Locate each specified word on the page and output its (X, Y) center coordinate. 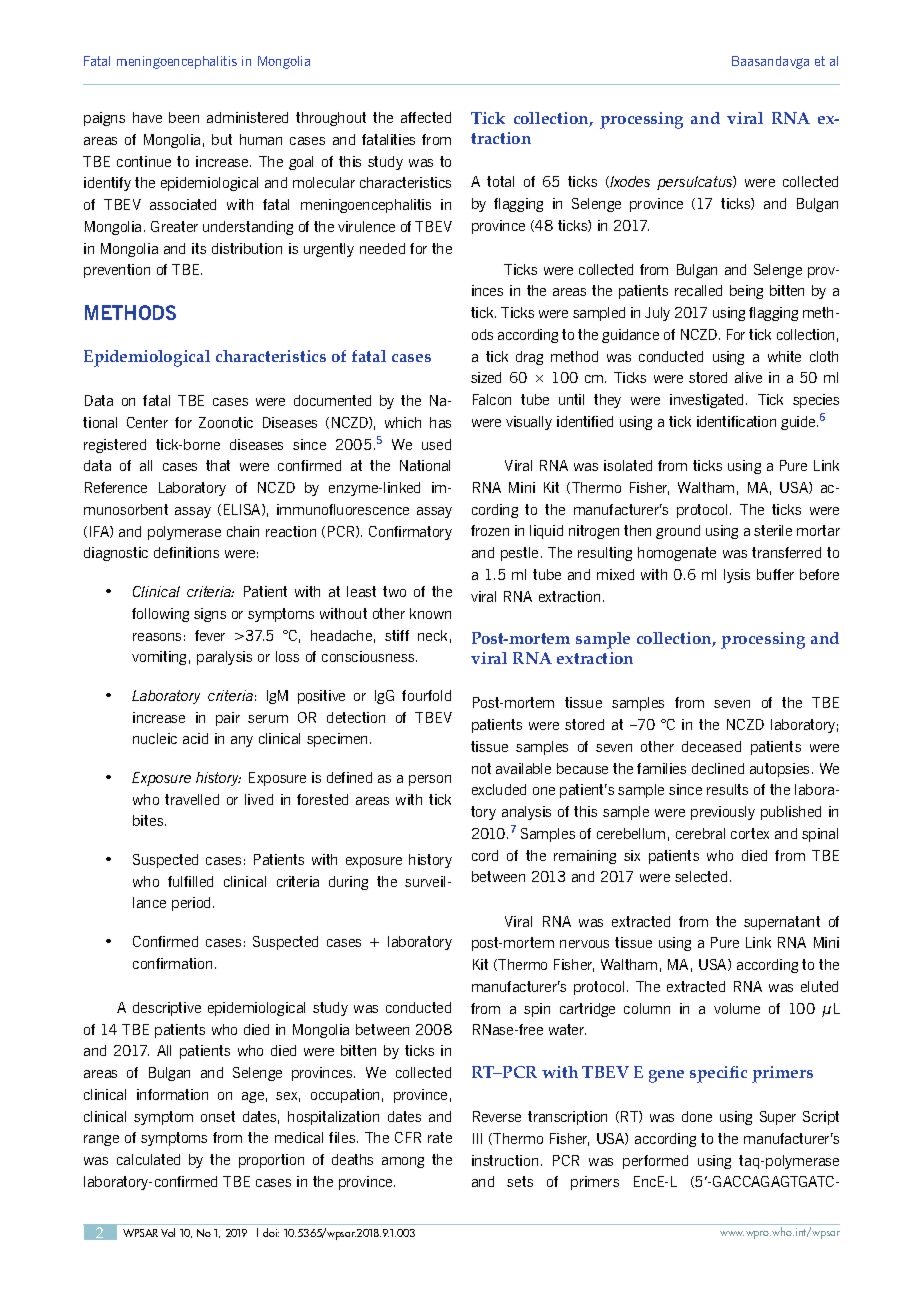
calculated (148, 1159)
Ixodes (629, 182)
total (500, 181)
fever (210, 635)
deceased (711, 746)
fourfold (426, 695)
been (184, 117)
